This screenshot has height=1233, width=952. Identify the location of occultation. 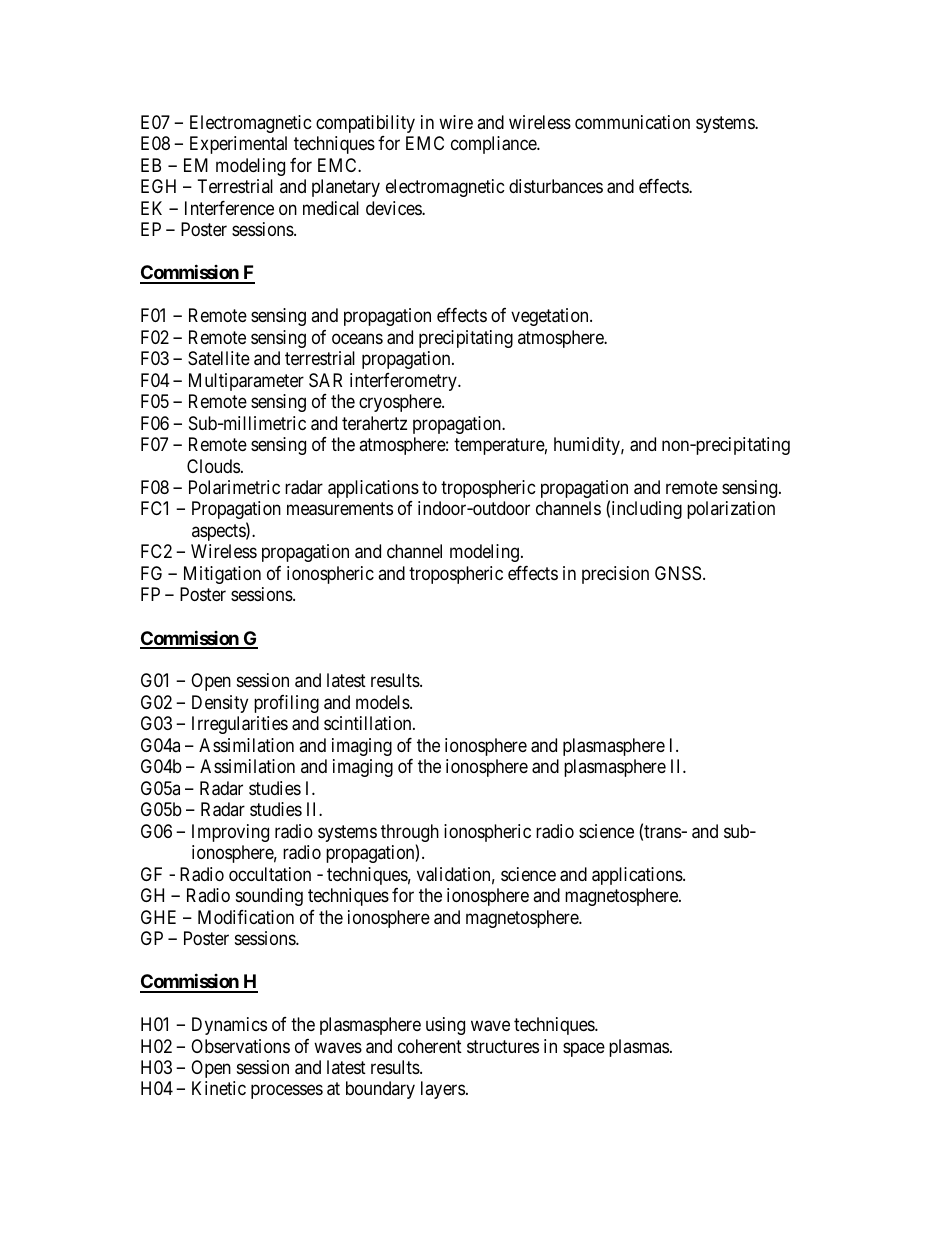
(270, 874).
